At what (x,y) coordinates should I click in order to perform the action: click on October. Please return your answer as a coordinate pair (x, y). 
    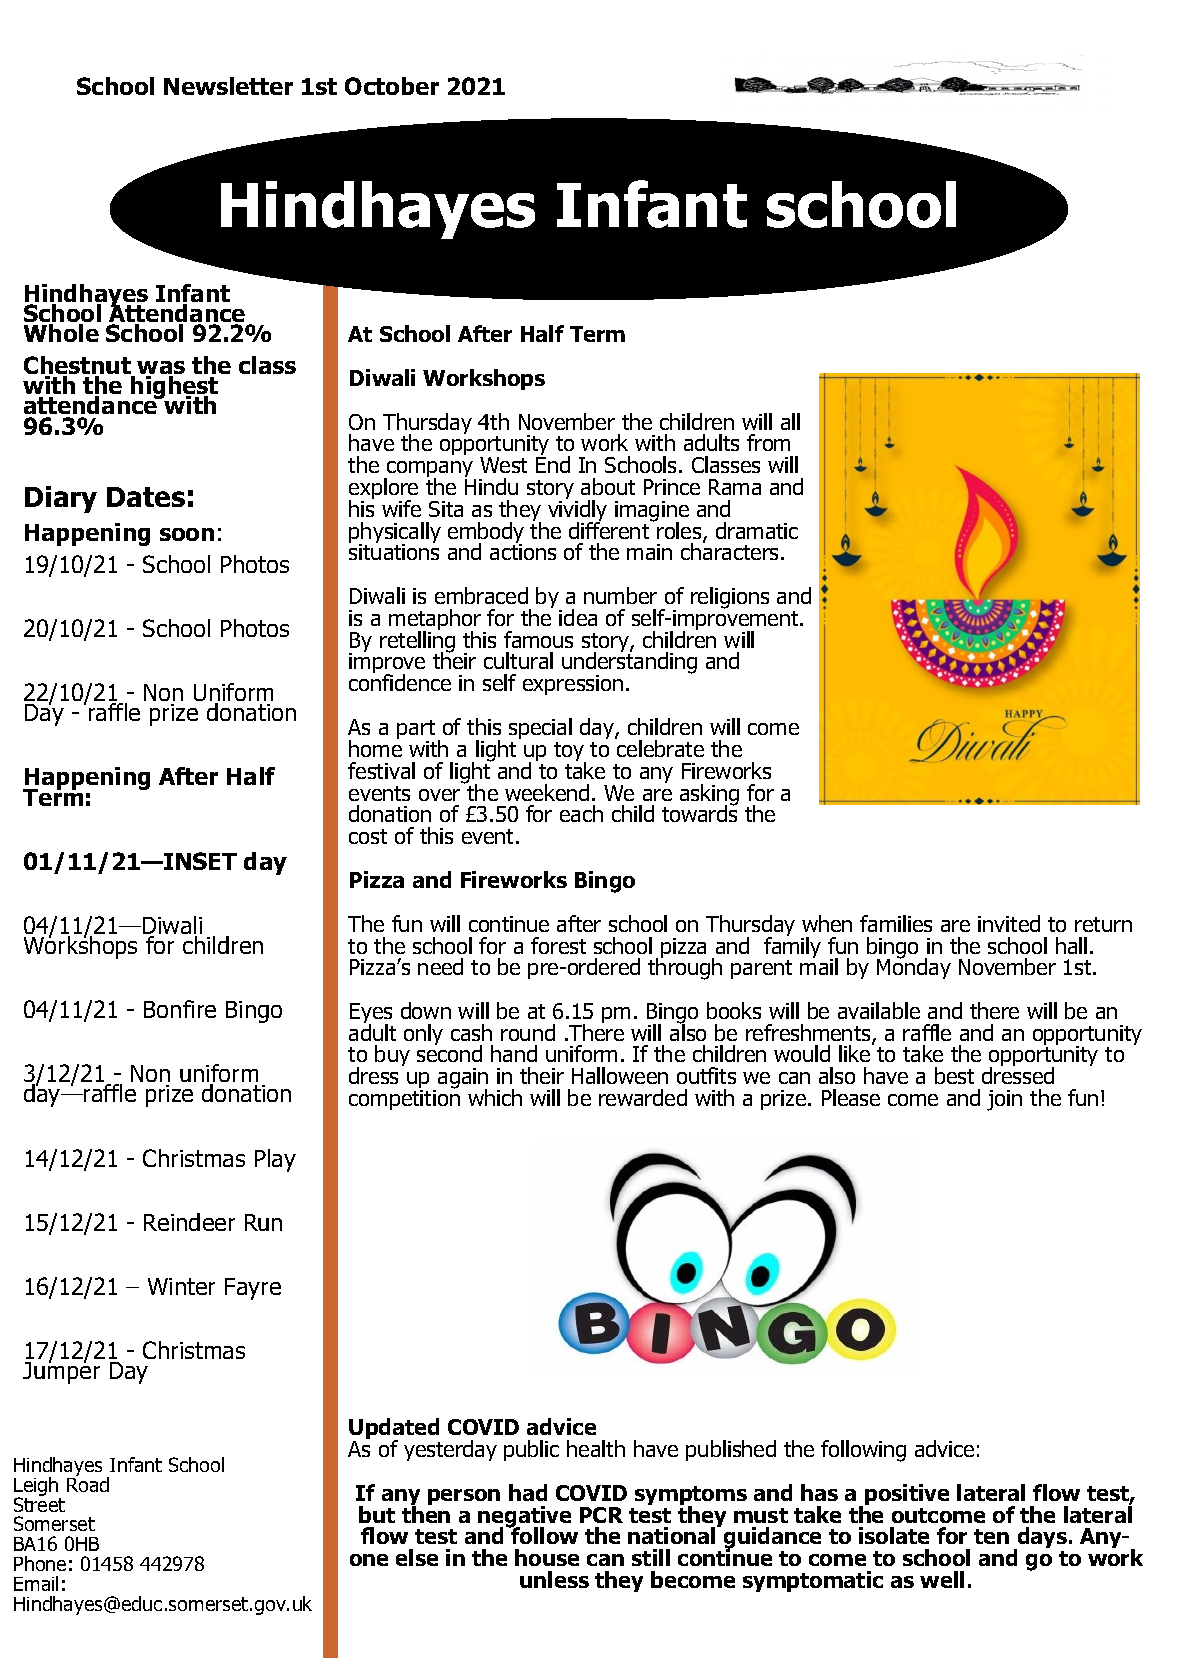
    Looking at the image, I should click on (392, 86).
